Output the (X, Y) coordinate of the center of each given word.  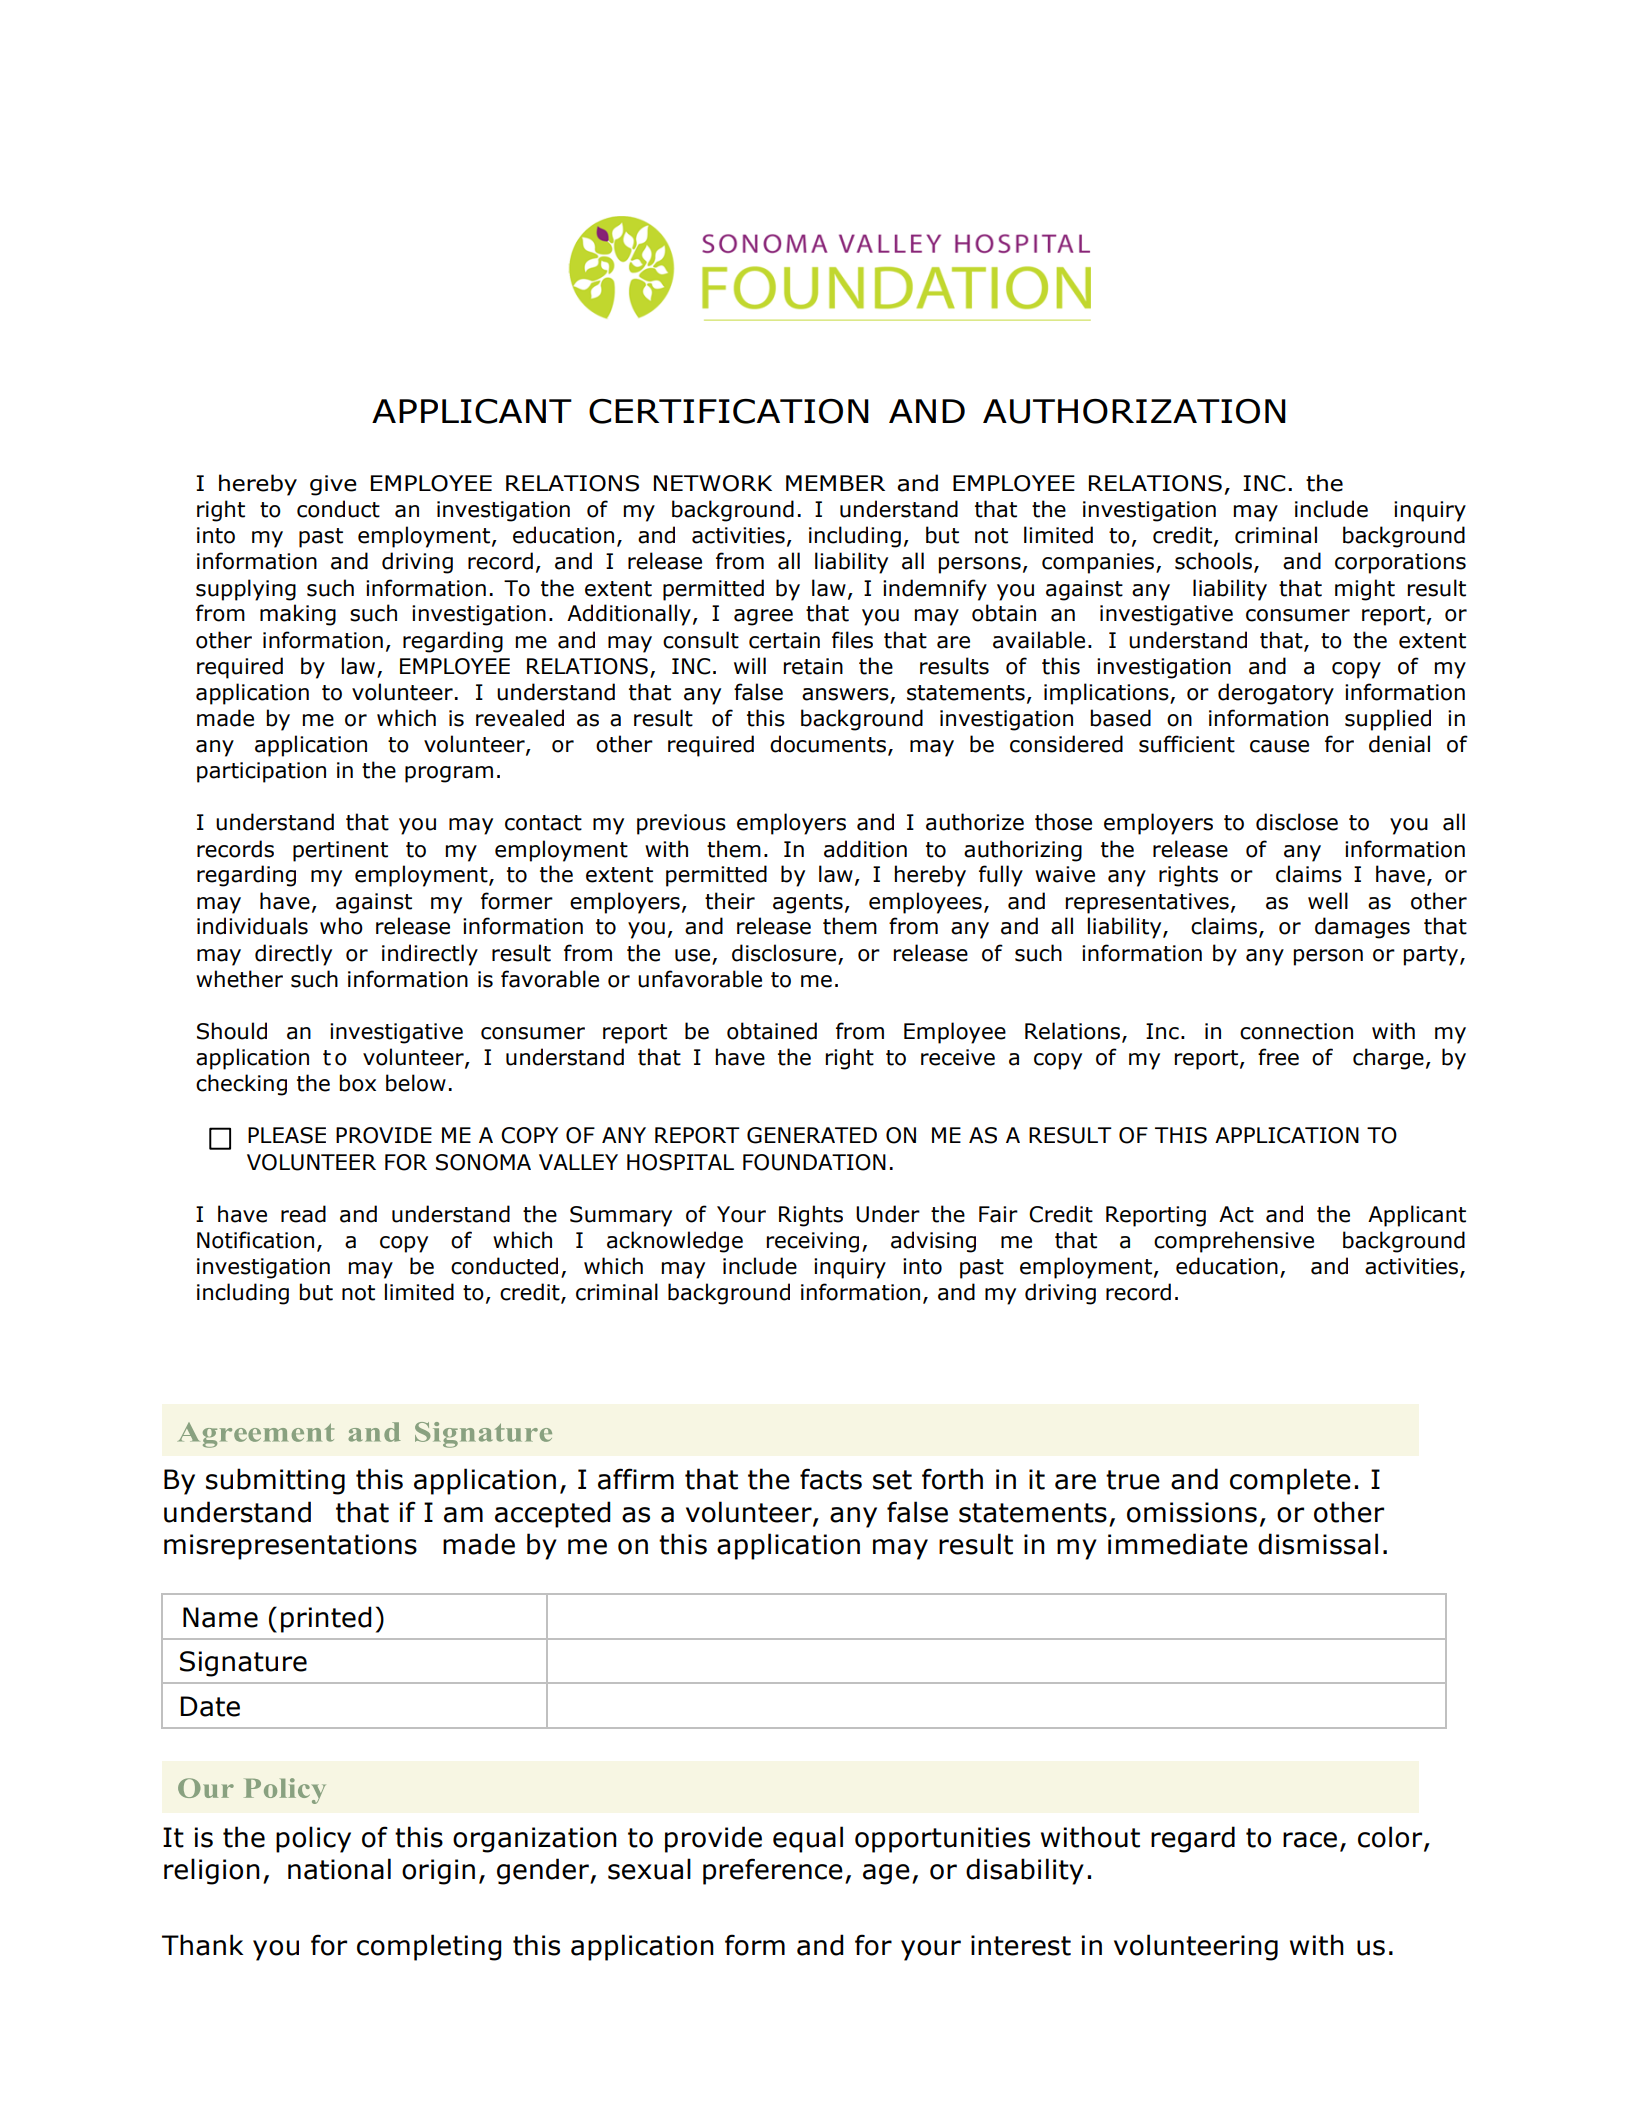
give (333, 485)
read (303, 1214)
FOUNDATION (814, 1162)
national (339, 1869)
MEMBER (835, 483)
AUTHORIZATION (1134, 411)
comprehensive (1234, 1242)
